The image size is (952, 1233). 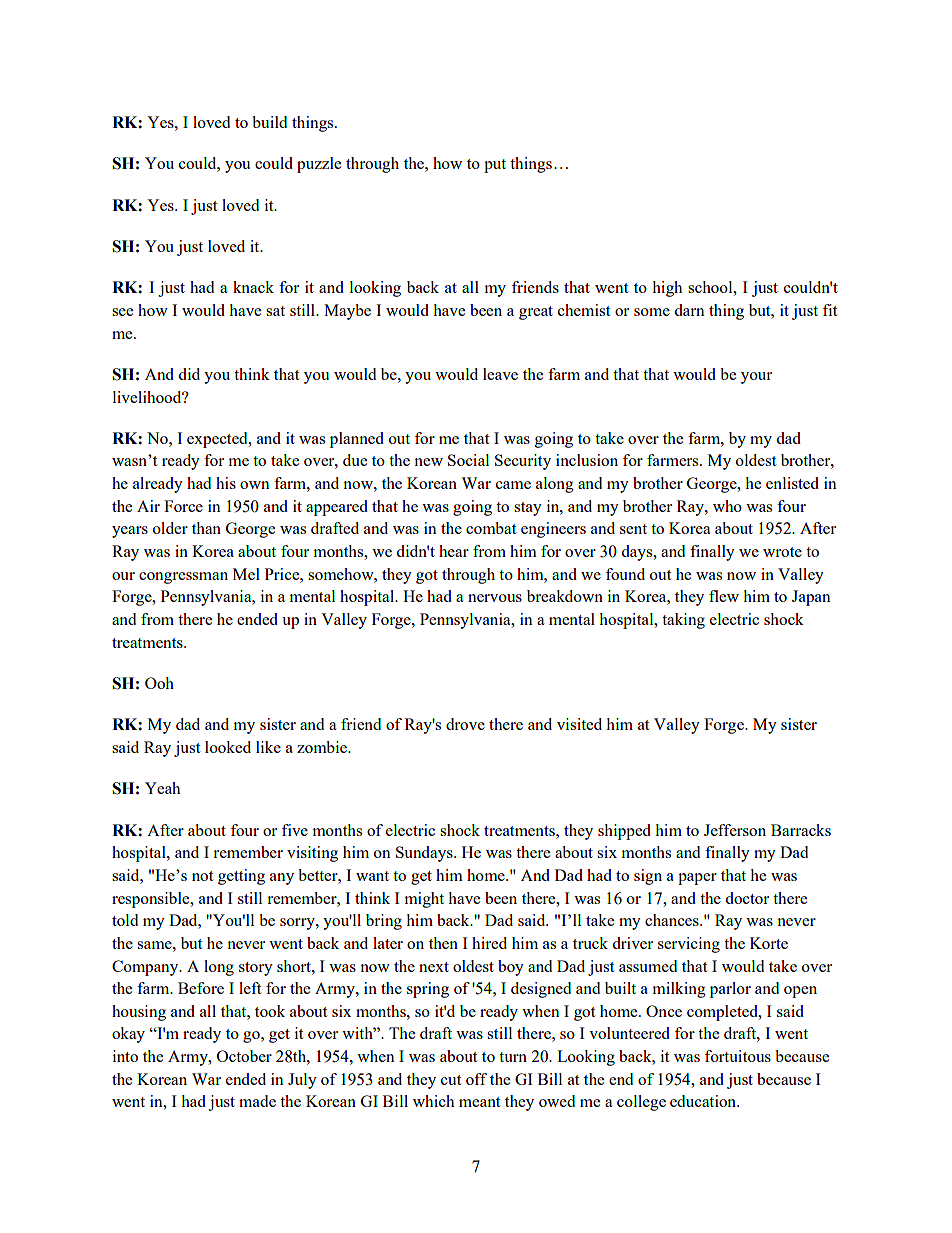 I want to click on might, so click(x=424, y=900).
